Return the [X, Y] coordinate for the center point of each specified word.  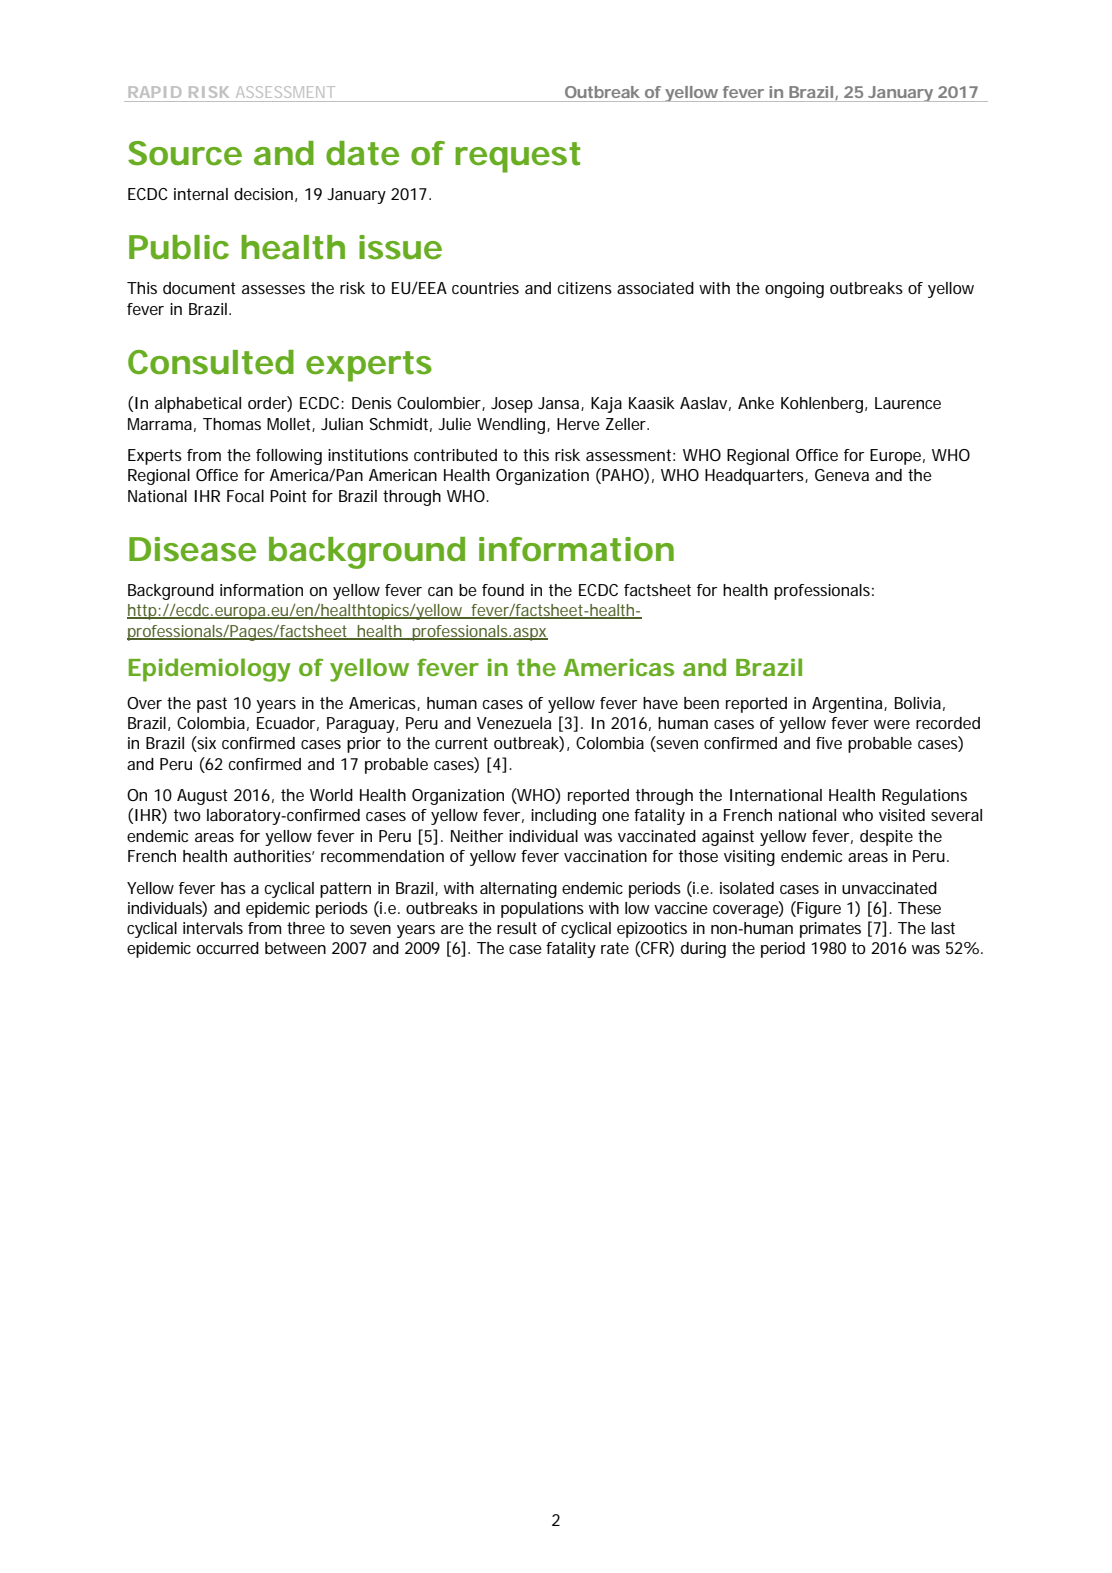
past [212, 705]
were [892, 724]
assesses [273, 289]
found [503, 590]
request [517, 157]
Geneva [842, 475]
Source [185, 153]
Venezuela [514, 723]
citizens [584, 288]
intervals [213, 928]
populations [542, 910]
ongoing [794, 290]
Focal [245, 496]
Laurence [908, 403]
